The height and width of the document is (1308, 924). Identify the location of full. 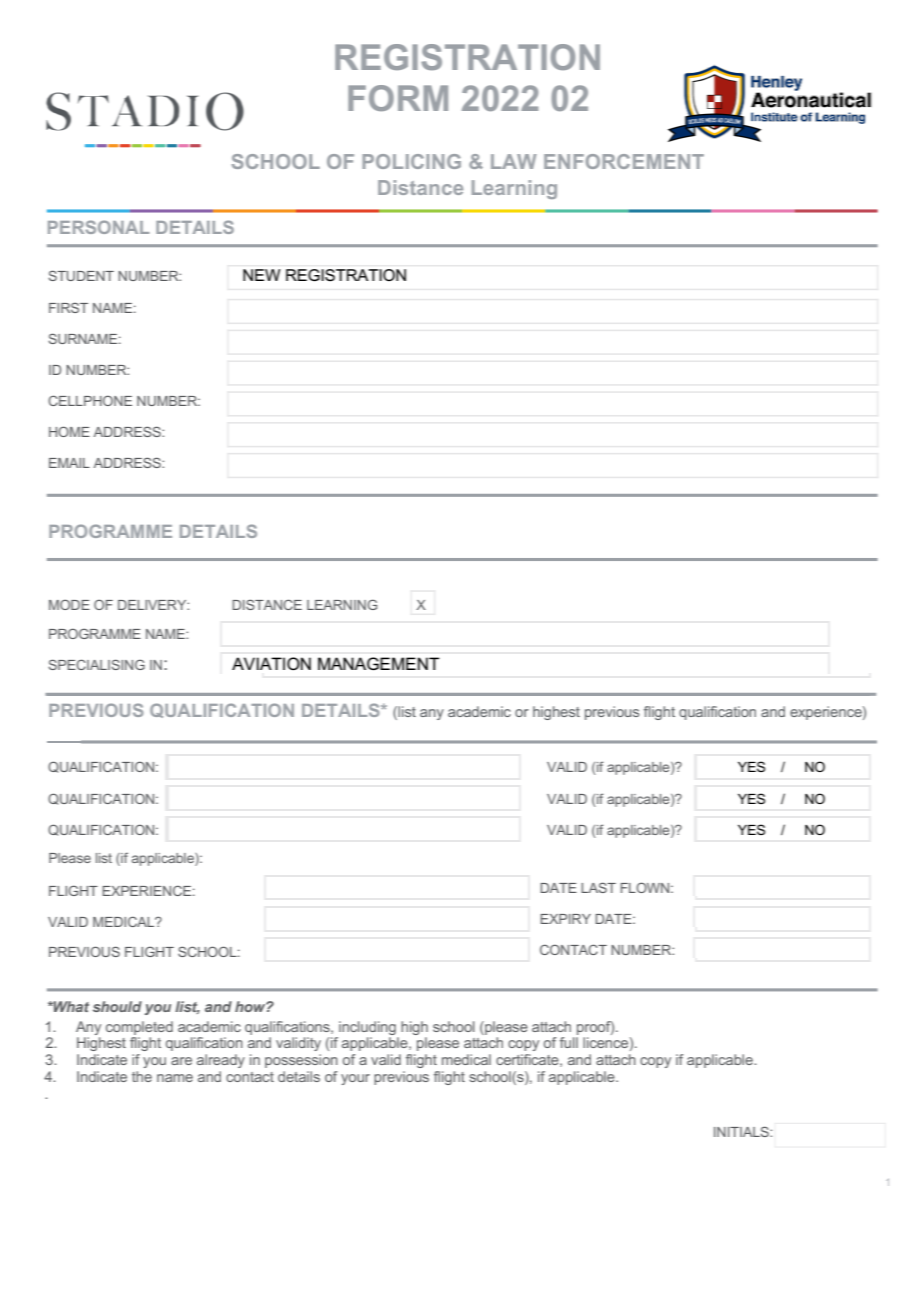
(569, 1042).
